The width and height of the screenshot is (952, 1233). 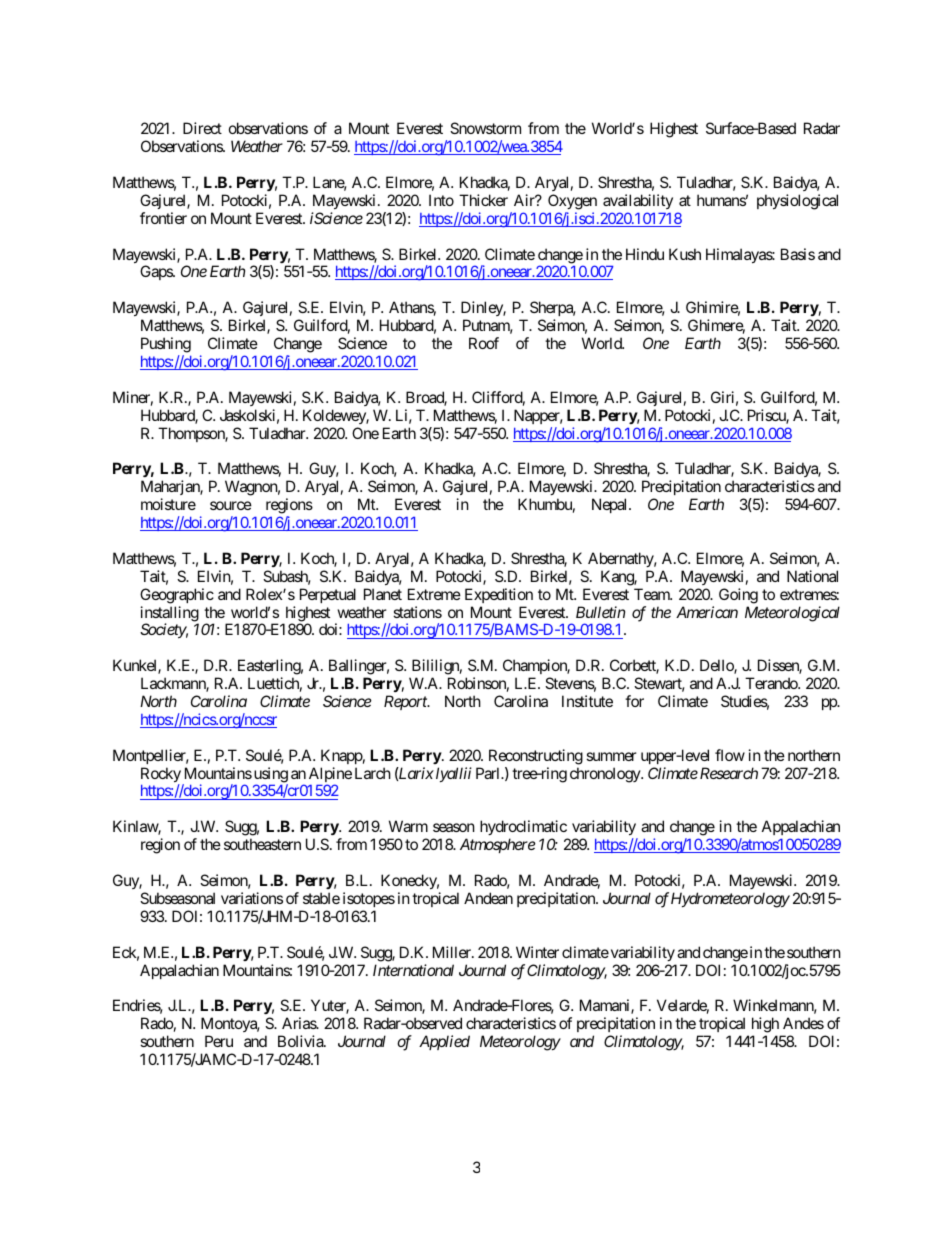 I want to click on Report, so click(x=406, y=702).
